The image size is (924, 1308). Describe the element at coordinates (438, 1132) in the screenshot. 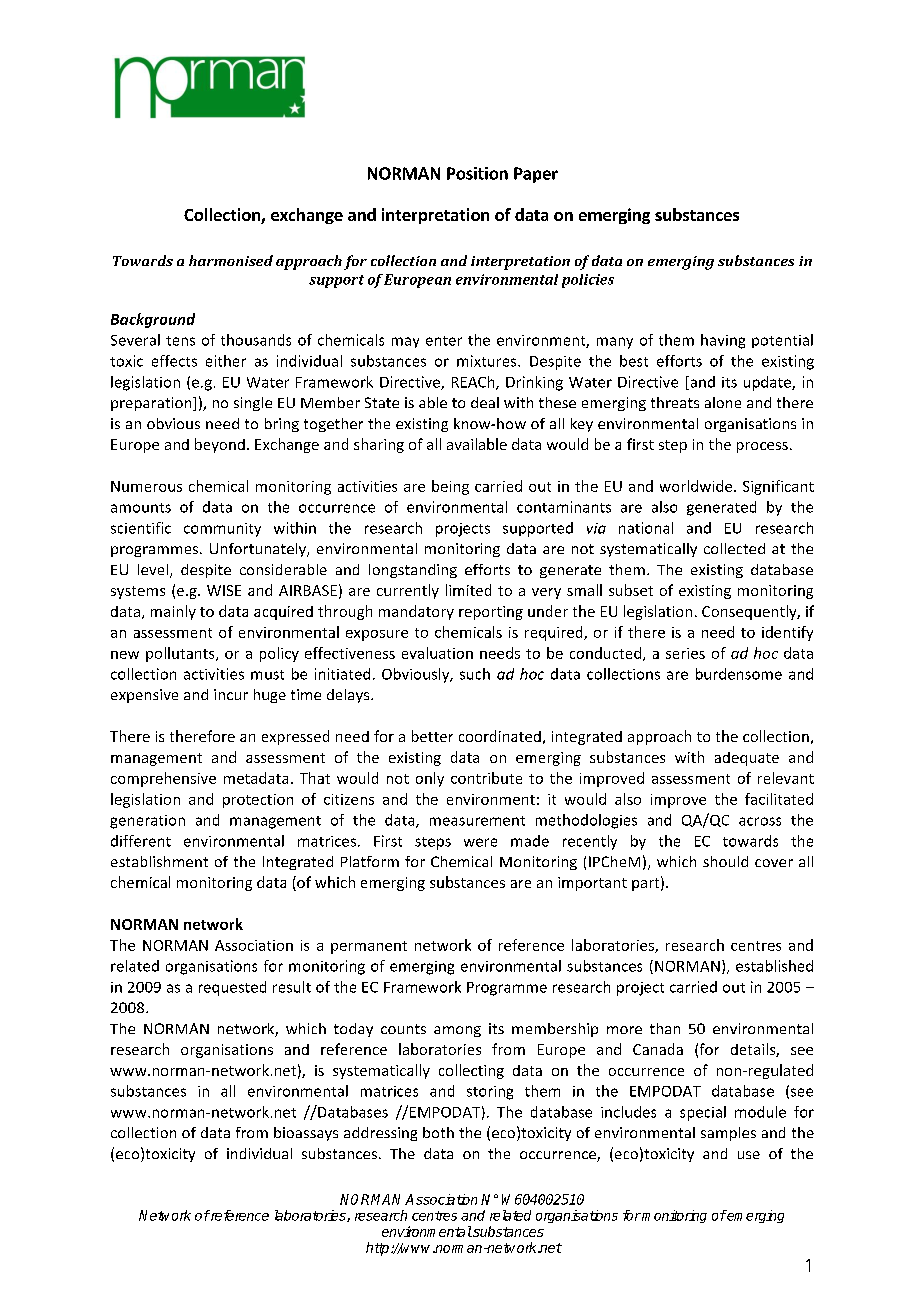

I see `both` at that location.
